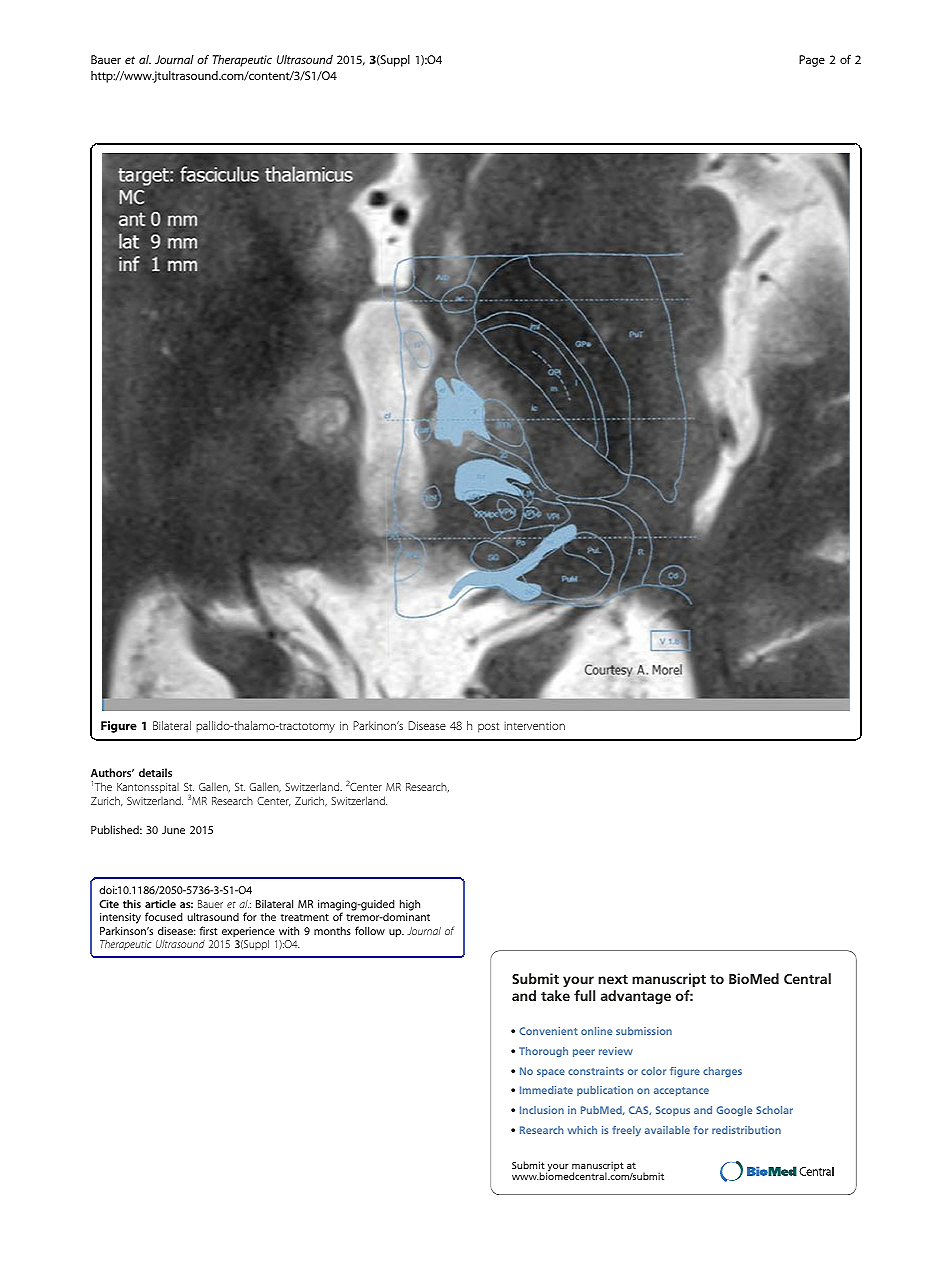 This image has width=952, height=1270. I want to click on high, so click(410, 905).
